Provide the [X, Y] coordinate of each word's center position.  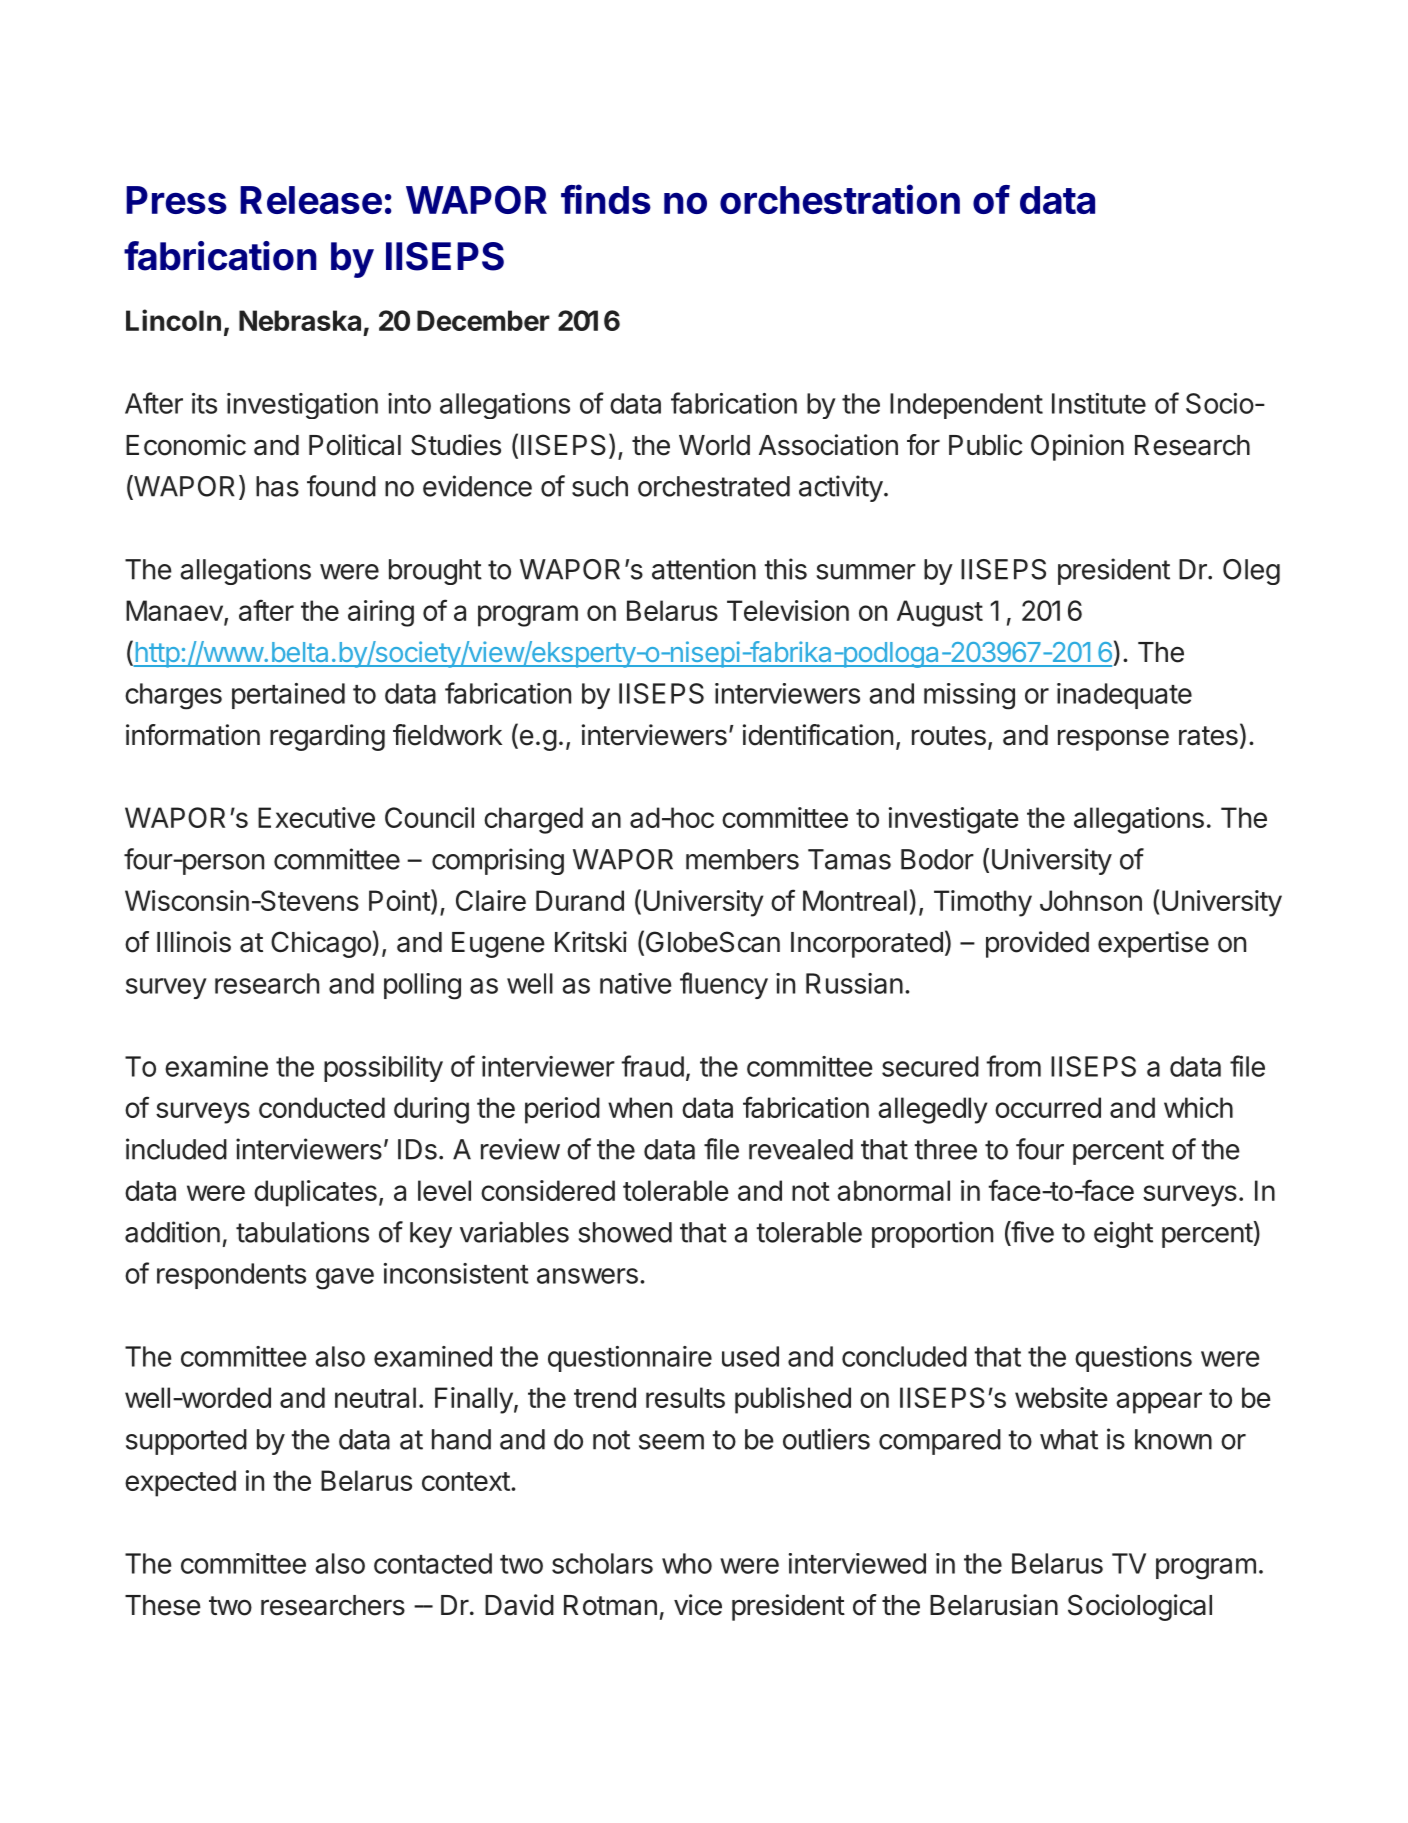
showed [625, 1232]
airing [381, 613]
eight [1123, 1234]
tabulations [302, 1232]
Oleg [1251, 572]
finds [606, 199]
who [687, 1563]
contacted [433, 1563]
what [1069, 1439]
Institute [1099, 403]
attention [704, 569]
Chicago [321, 944]
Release [311, 200]
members [742, 859]
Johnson [1091, 900]
